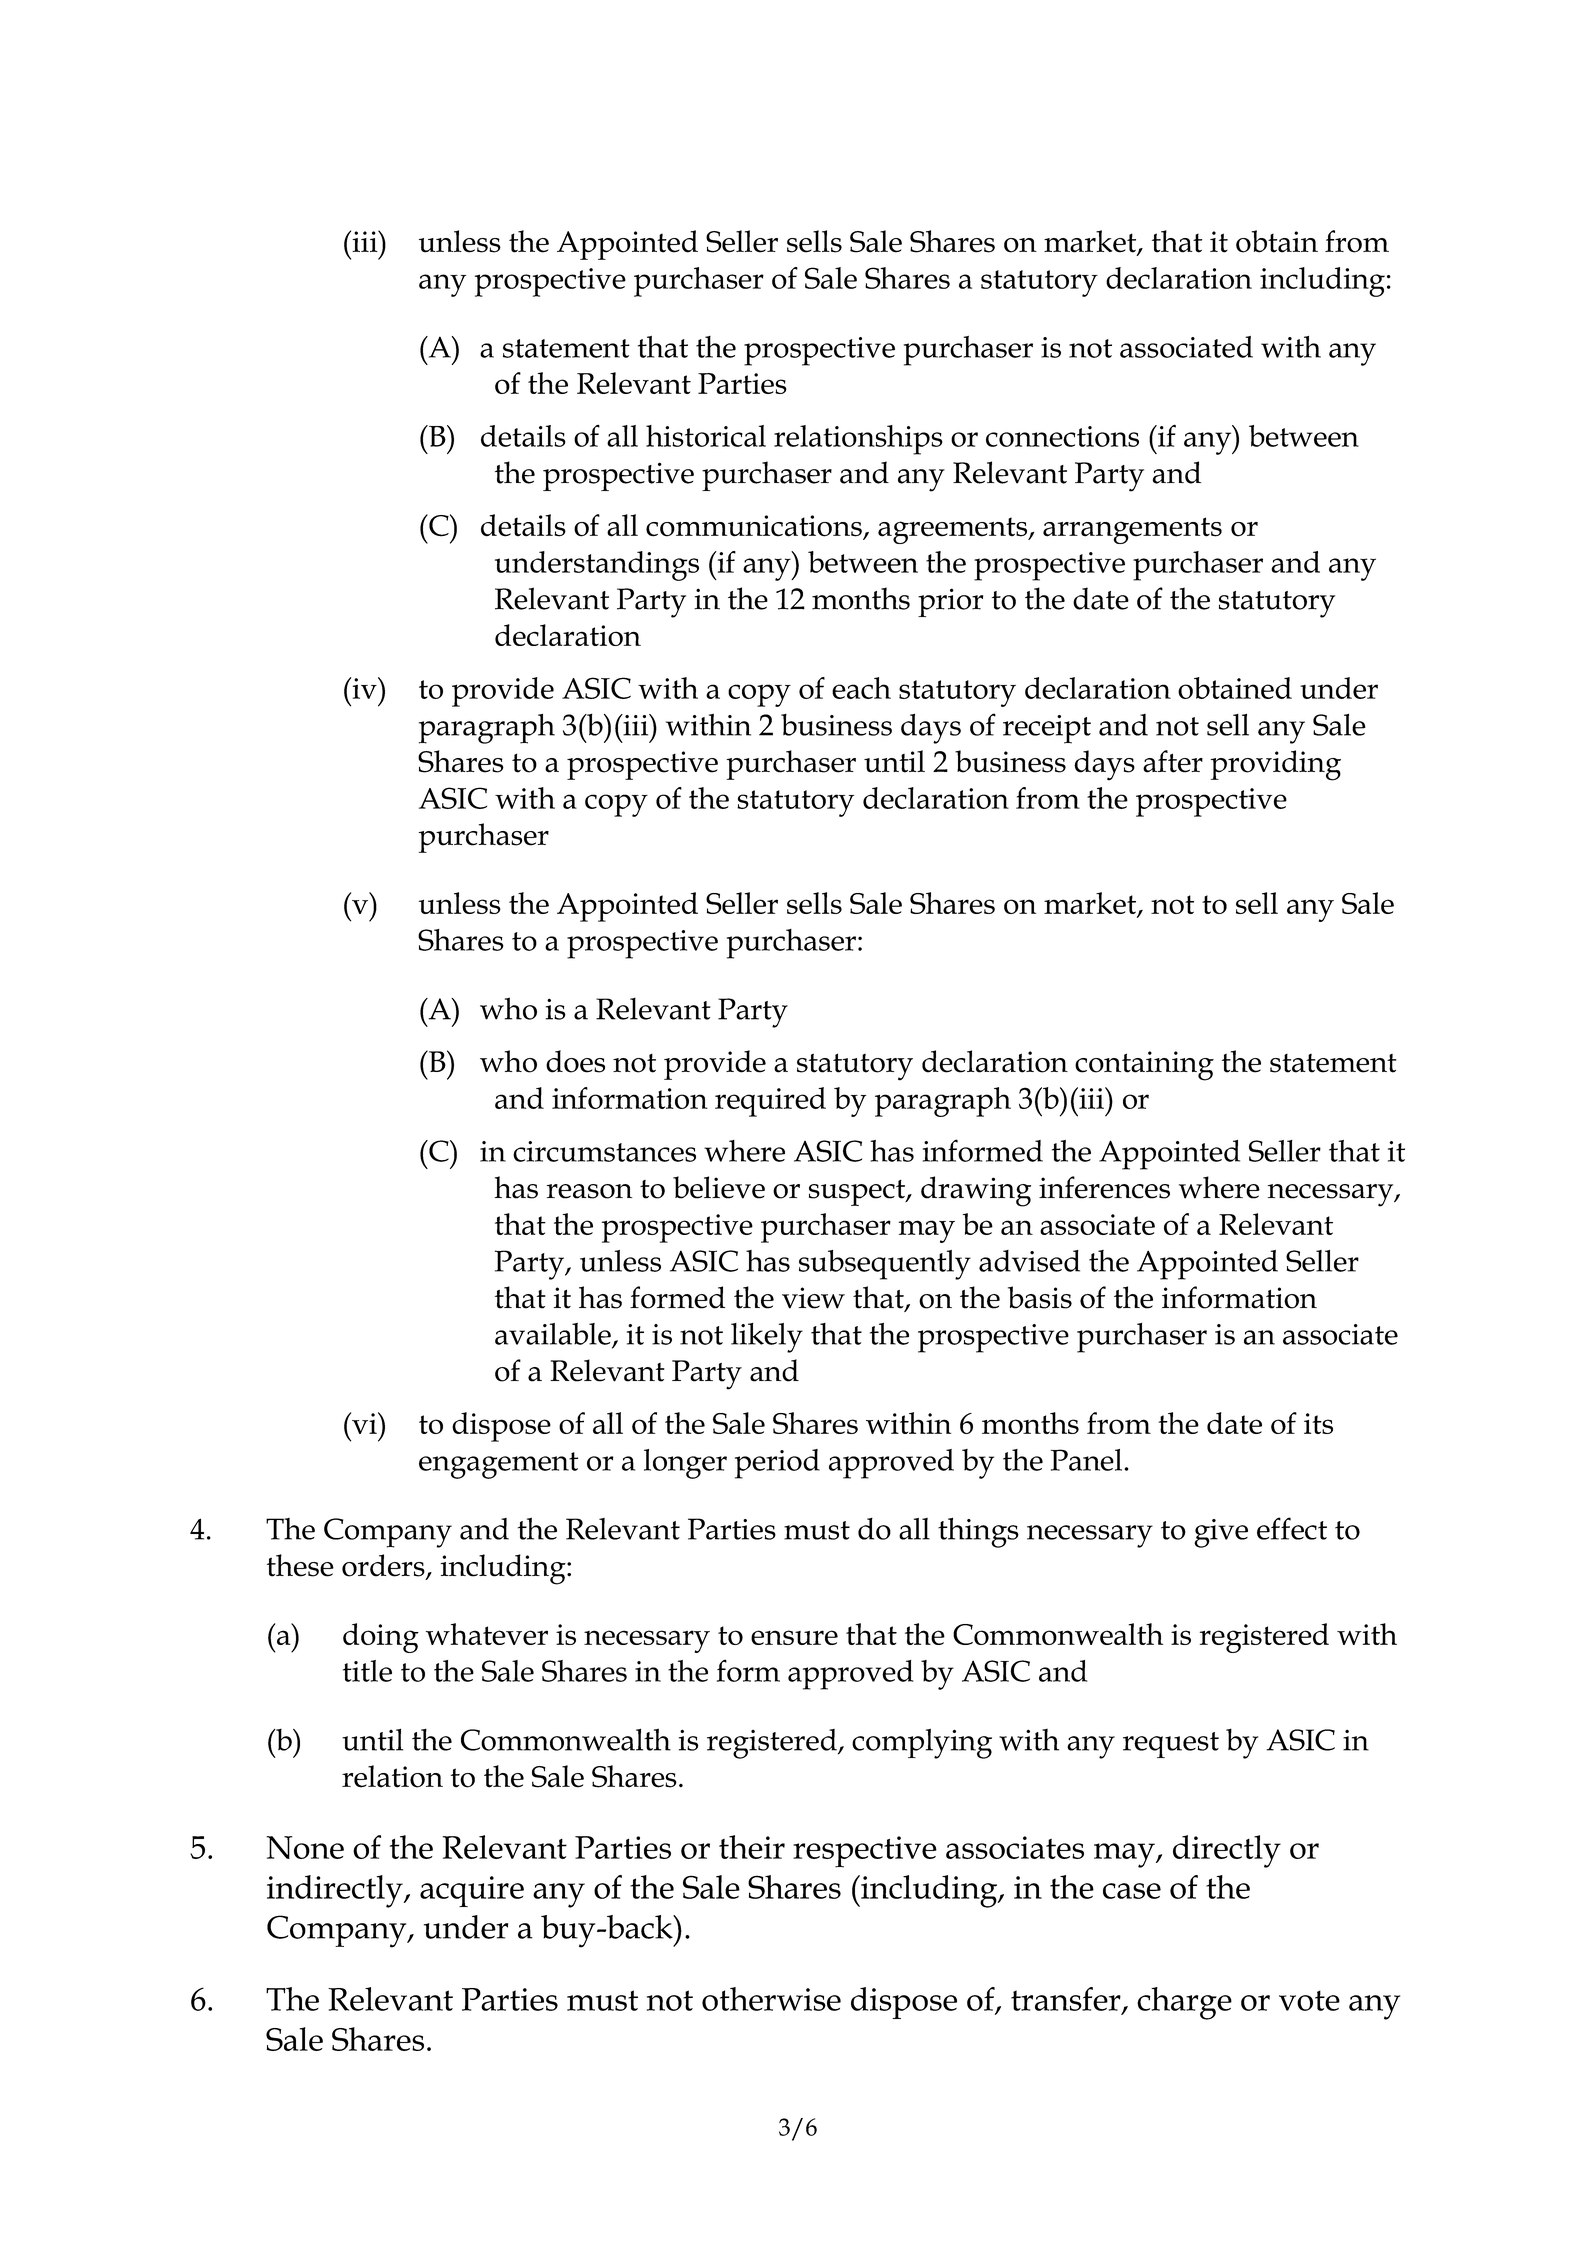 The width and height of the screenshot is (1596, 2256). Describe the element at coordinates (1184, 2003) in the screenshot. I see `charge` at that location.
